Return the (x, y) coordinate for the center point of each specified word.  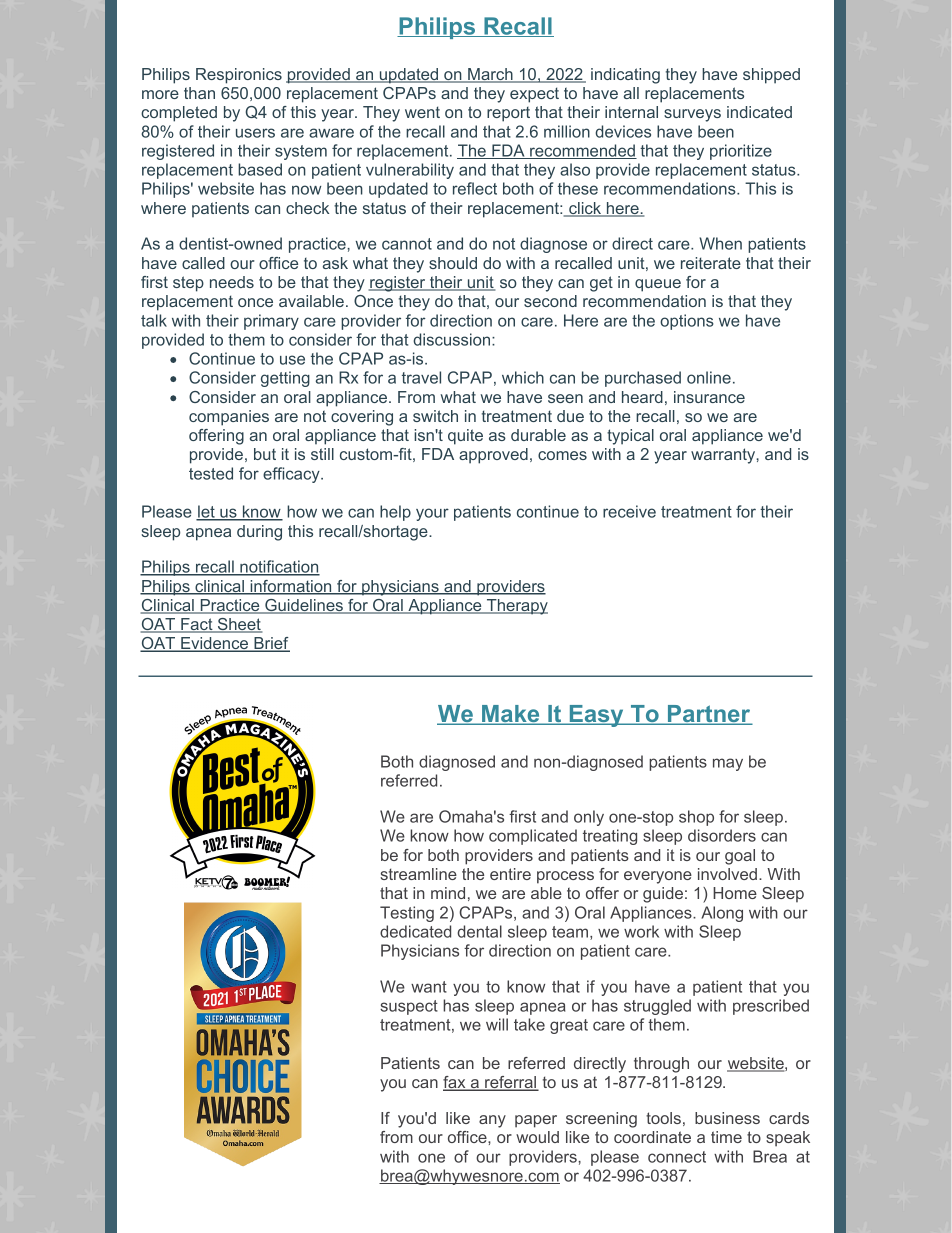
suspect (409, 1007)
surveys (692, 115)
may (728, 764)
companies (229, 418)
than (199, 93)
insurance (709, 397)
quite (465, 437)
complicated (533, 837)
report (508, 114)
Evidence (215, 644)
